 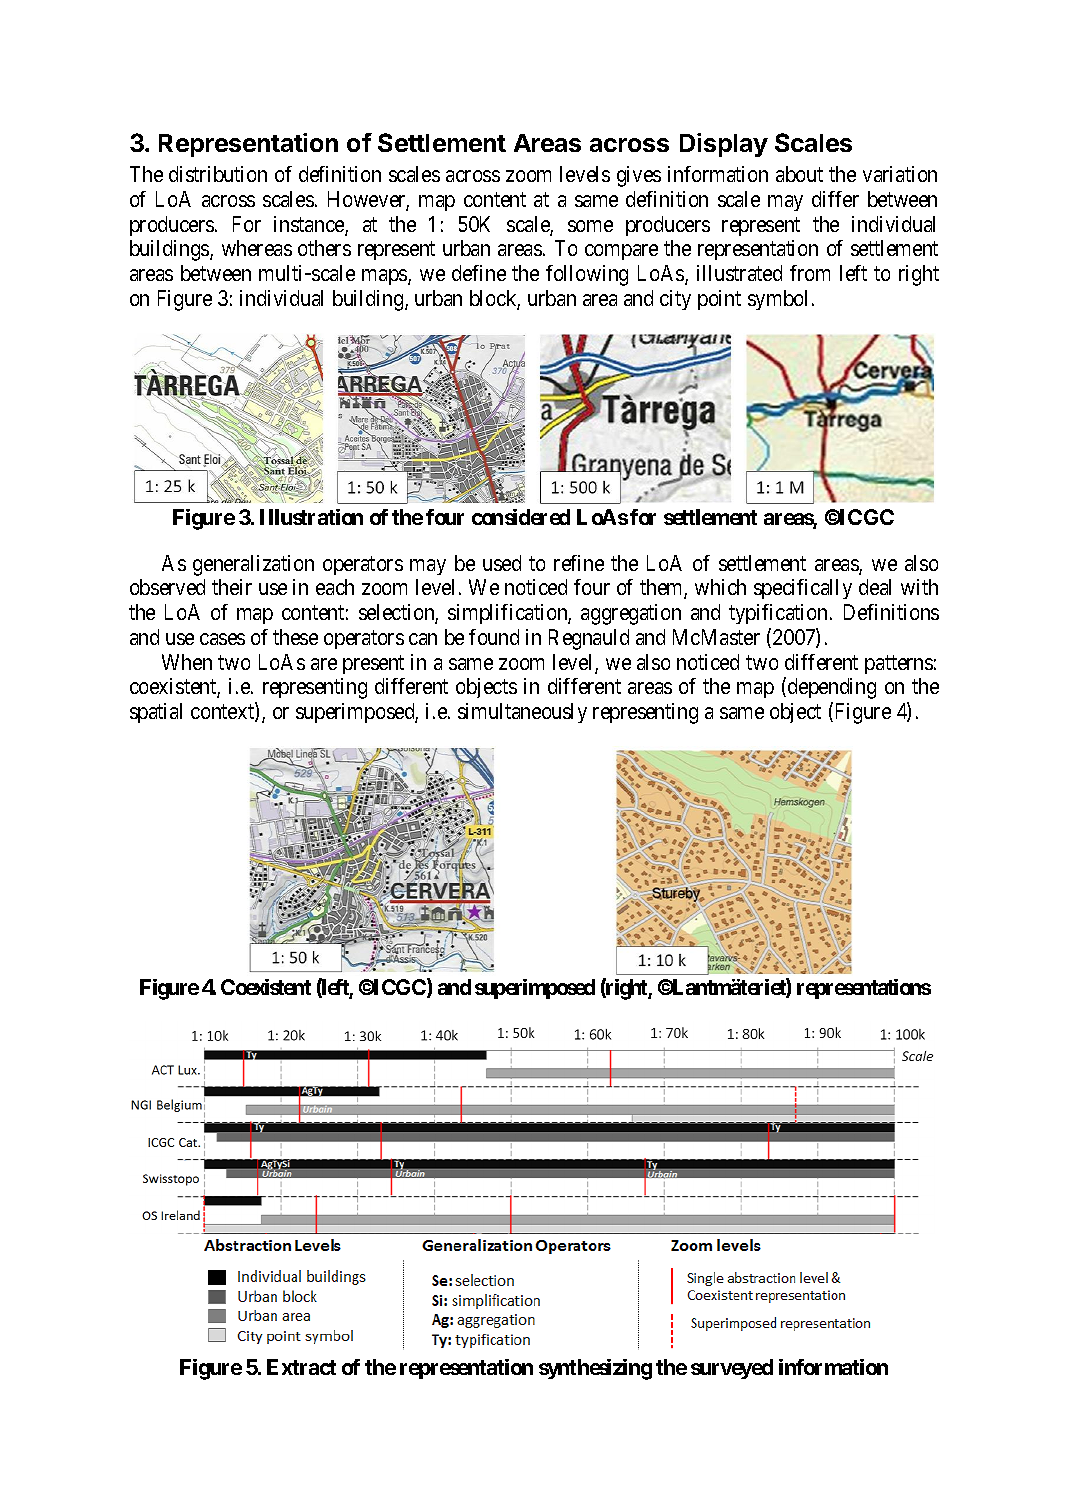 I want to click on some, so click(x=590, y=226).
